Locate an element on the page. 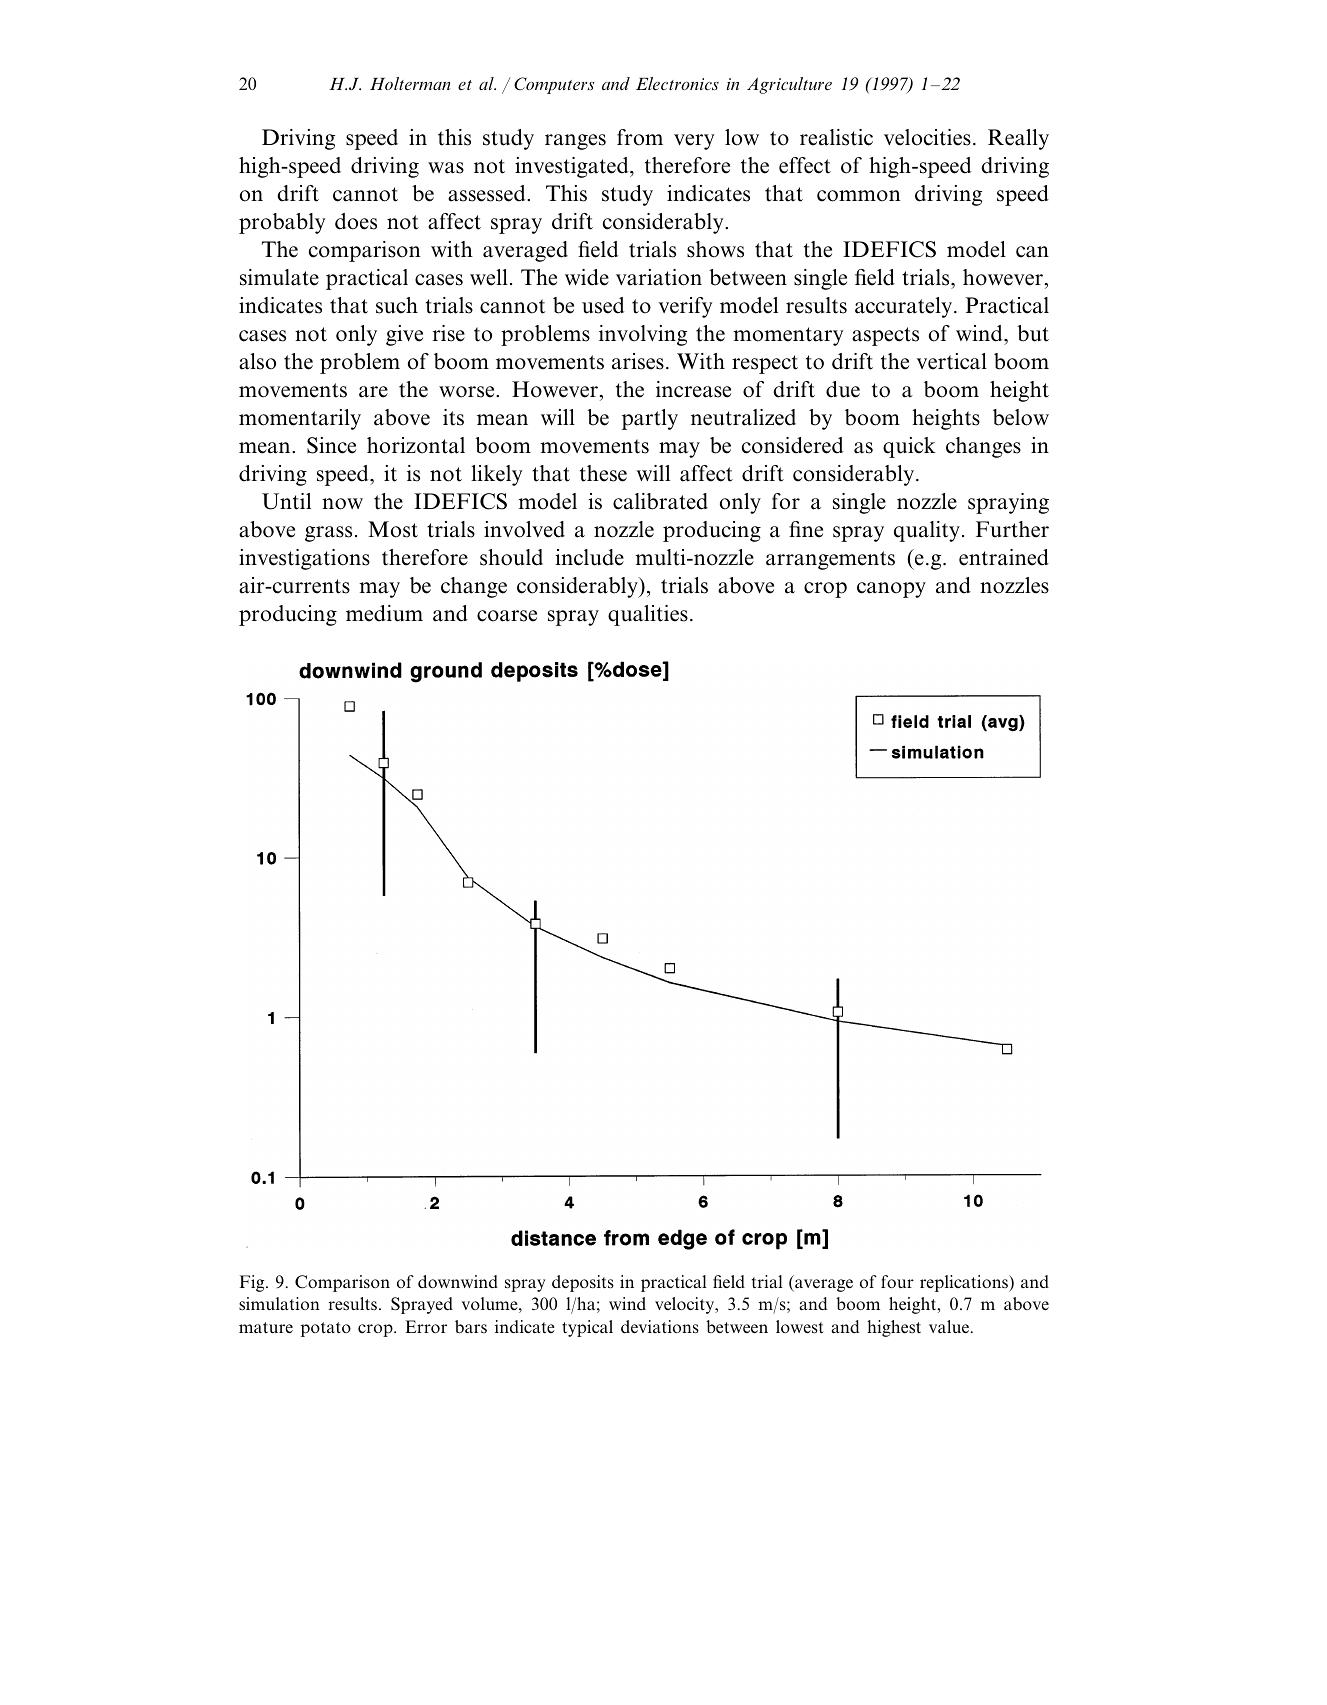 The image size is (1327, 1705). deposits is located at coordinates (583, 1283).
